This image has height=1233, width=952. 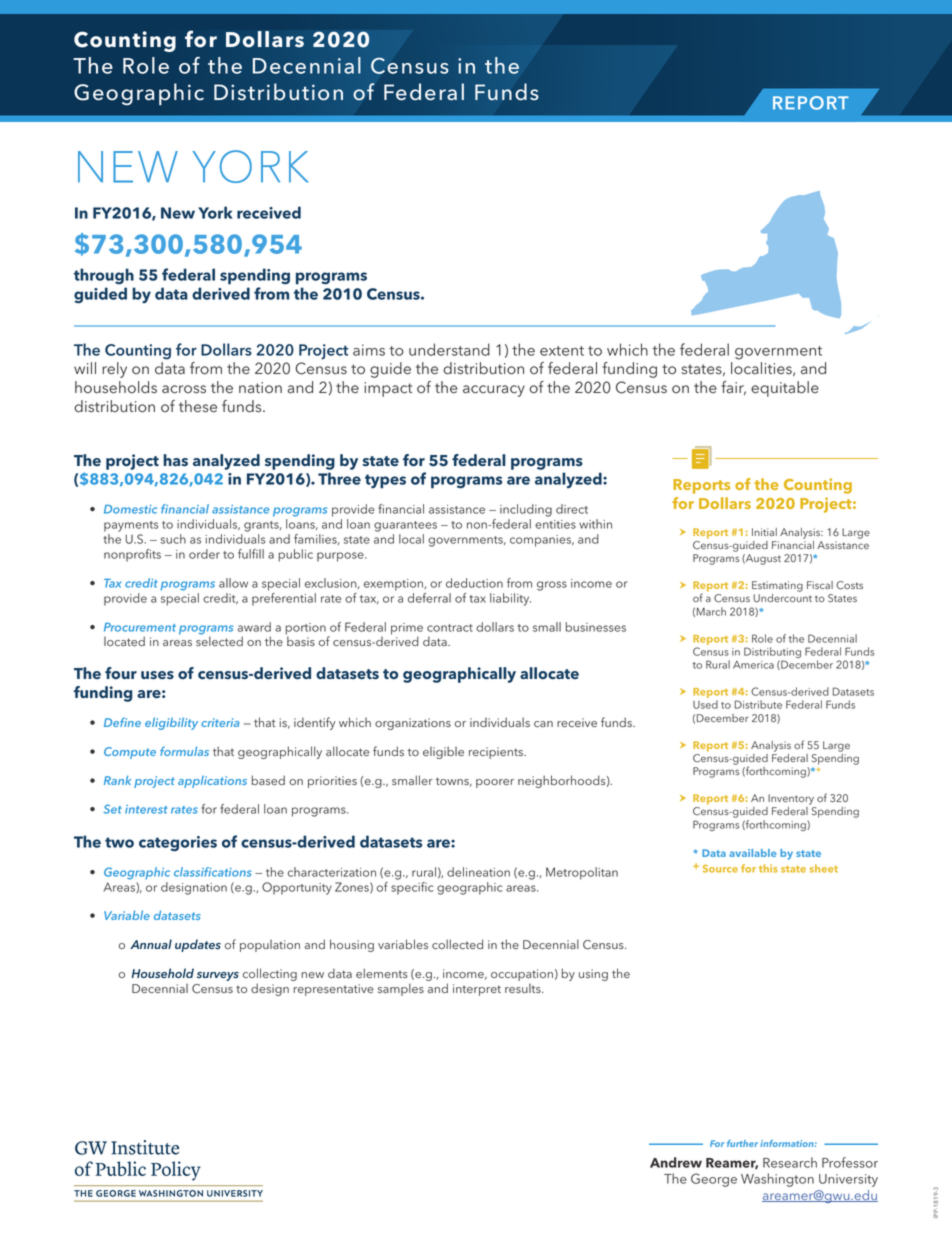 What do you see at coordinates (213, 872) in the image?
I see `classifications` at bounding box center [213, 872].
